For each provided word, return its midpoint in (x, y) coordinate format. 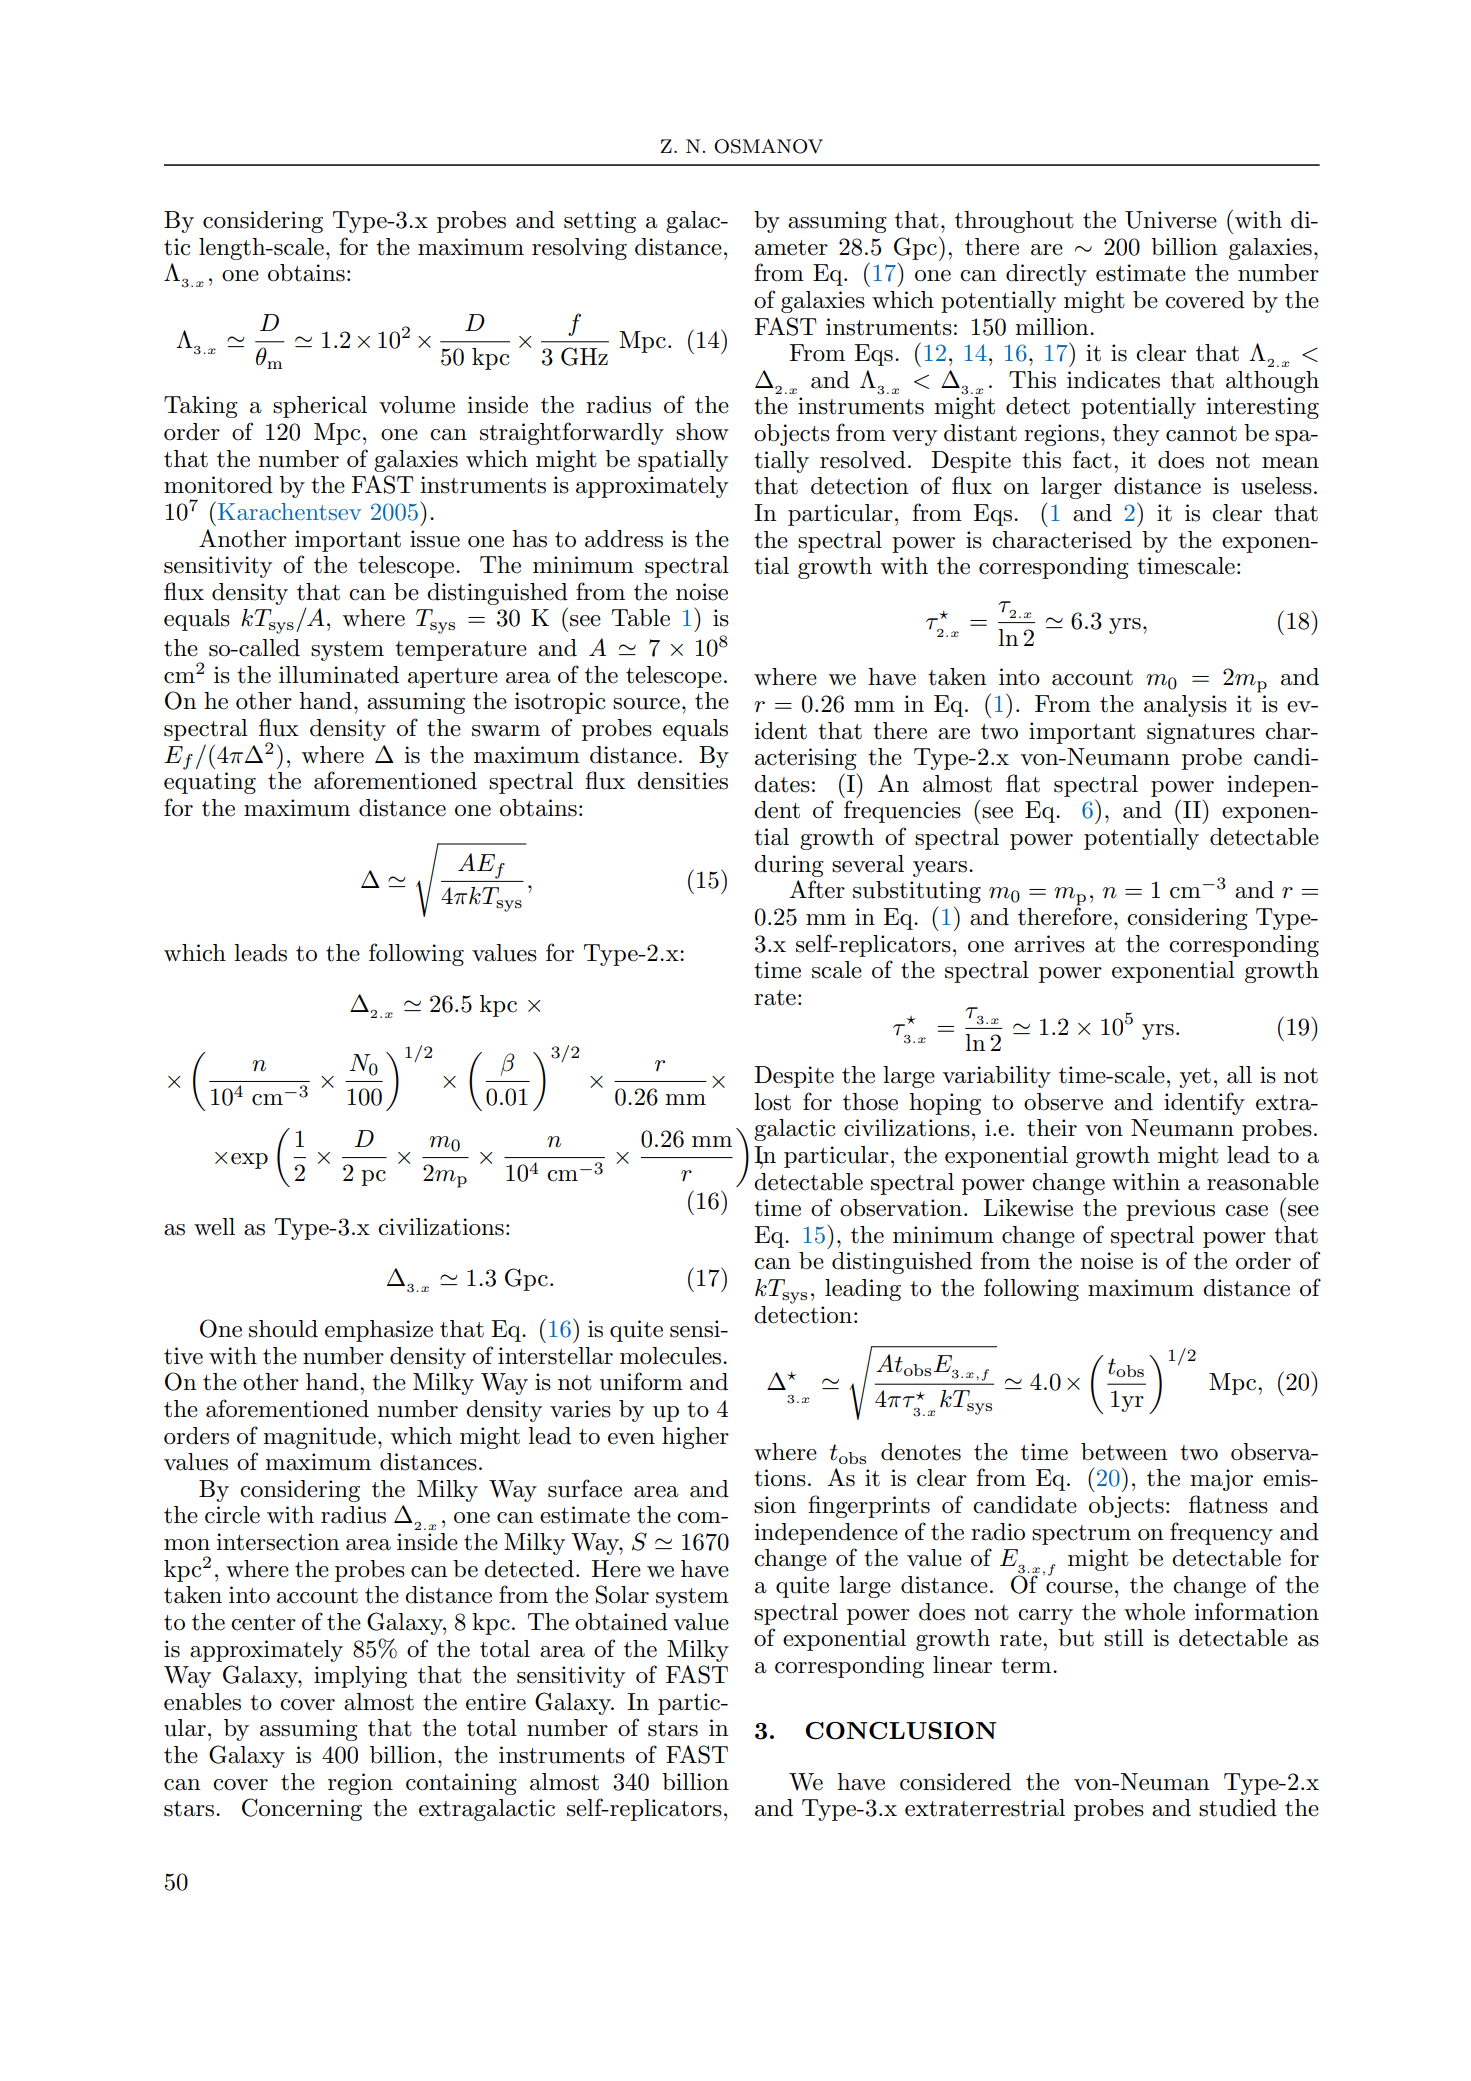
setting (600, 222)
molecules (672, 1356)
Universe (1171, 220)
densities (682, 781)
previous (1170, 1210)
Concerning (302, 1809)
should (283, 1329)
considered (955, 1782)
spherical (320, 407)
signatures (1201, 733)
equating (210, 783)
